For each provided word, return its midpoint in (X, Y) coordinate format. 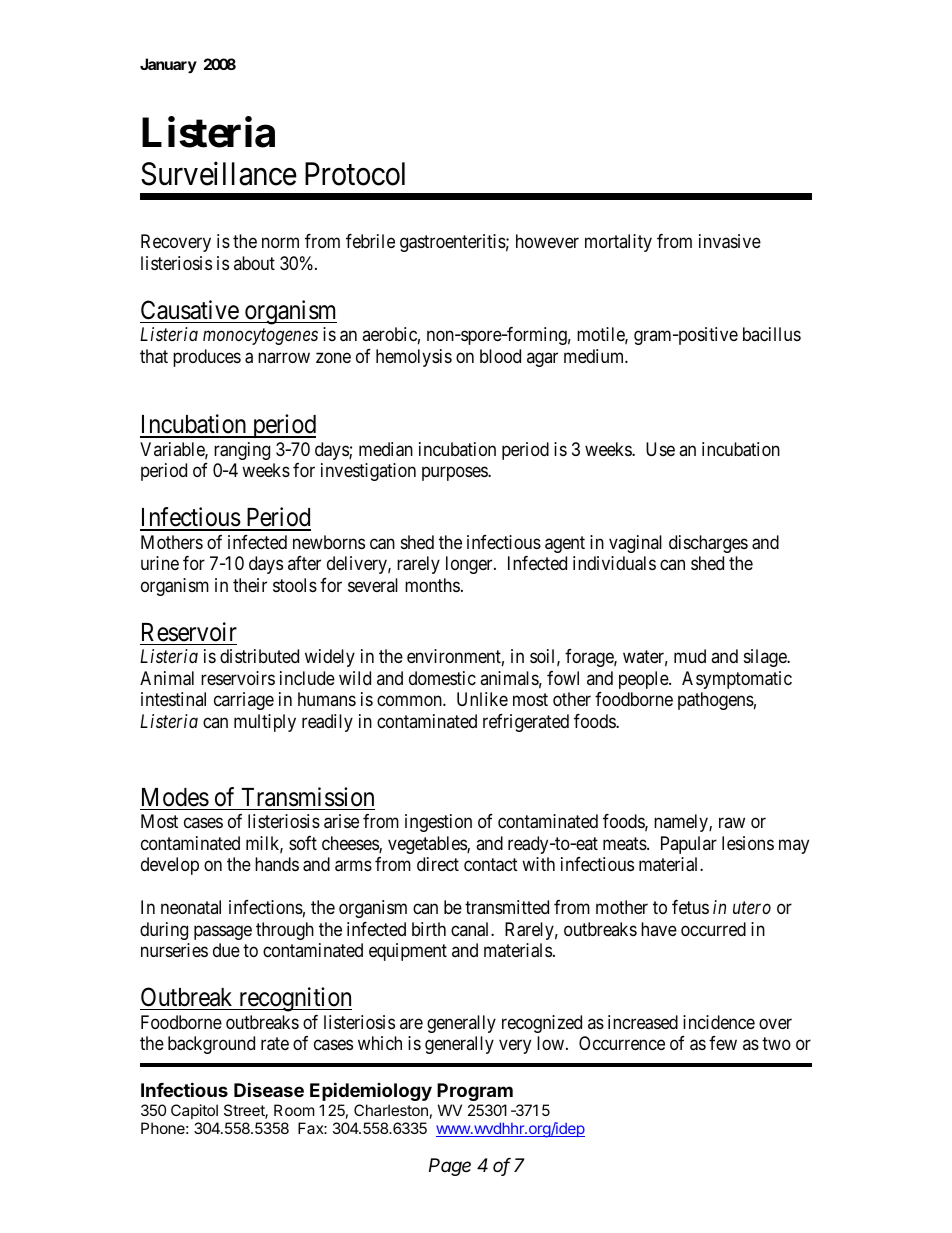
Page (450, 1167)
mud (690, 656)
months (432, 585)
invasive (730, 241)
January (168, 65)
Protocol (355, 174)
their (250, 585)
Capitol (194, 1111)
